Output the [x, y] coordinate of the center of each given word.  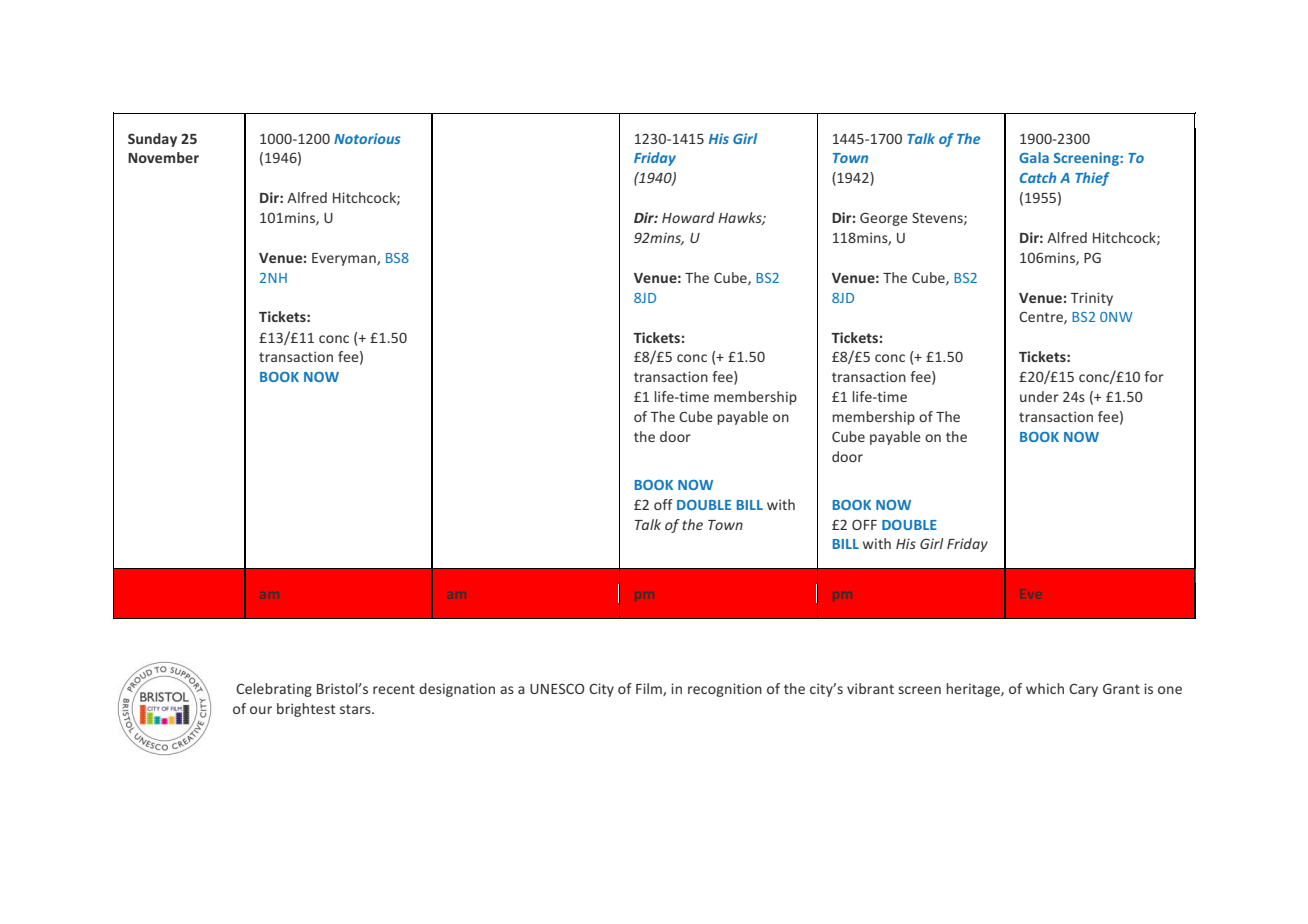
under [1039, 396]
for [1154, 376]
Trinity [1091, 299]
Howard [688, 217]
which [1045, 688]
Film [650, 689]
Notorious [367, 138]
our [261, 710]
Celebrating [274, 690]
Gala [1034, 157]
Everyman [345, 259]
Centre [1042, 318]
